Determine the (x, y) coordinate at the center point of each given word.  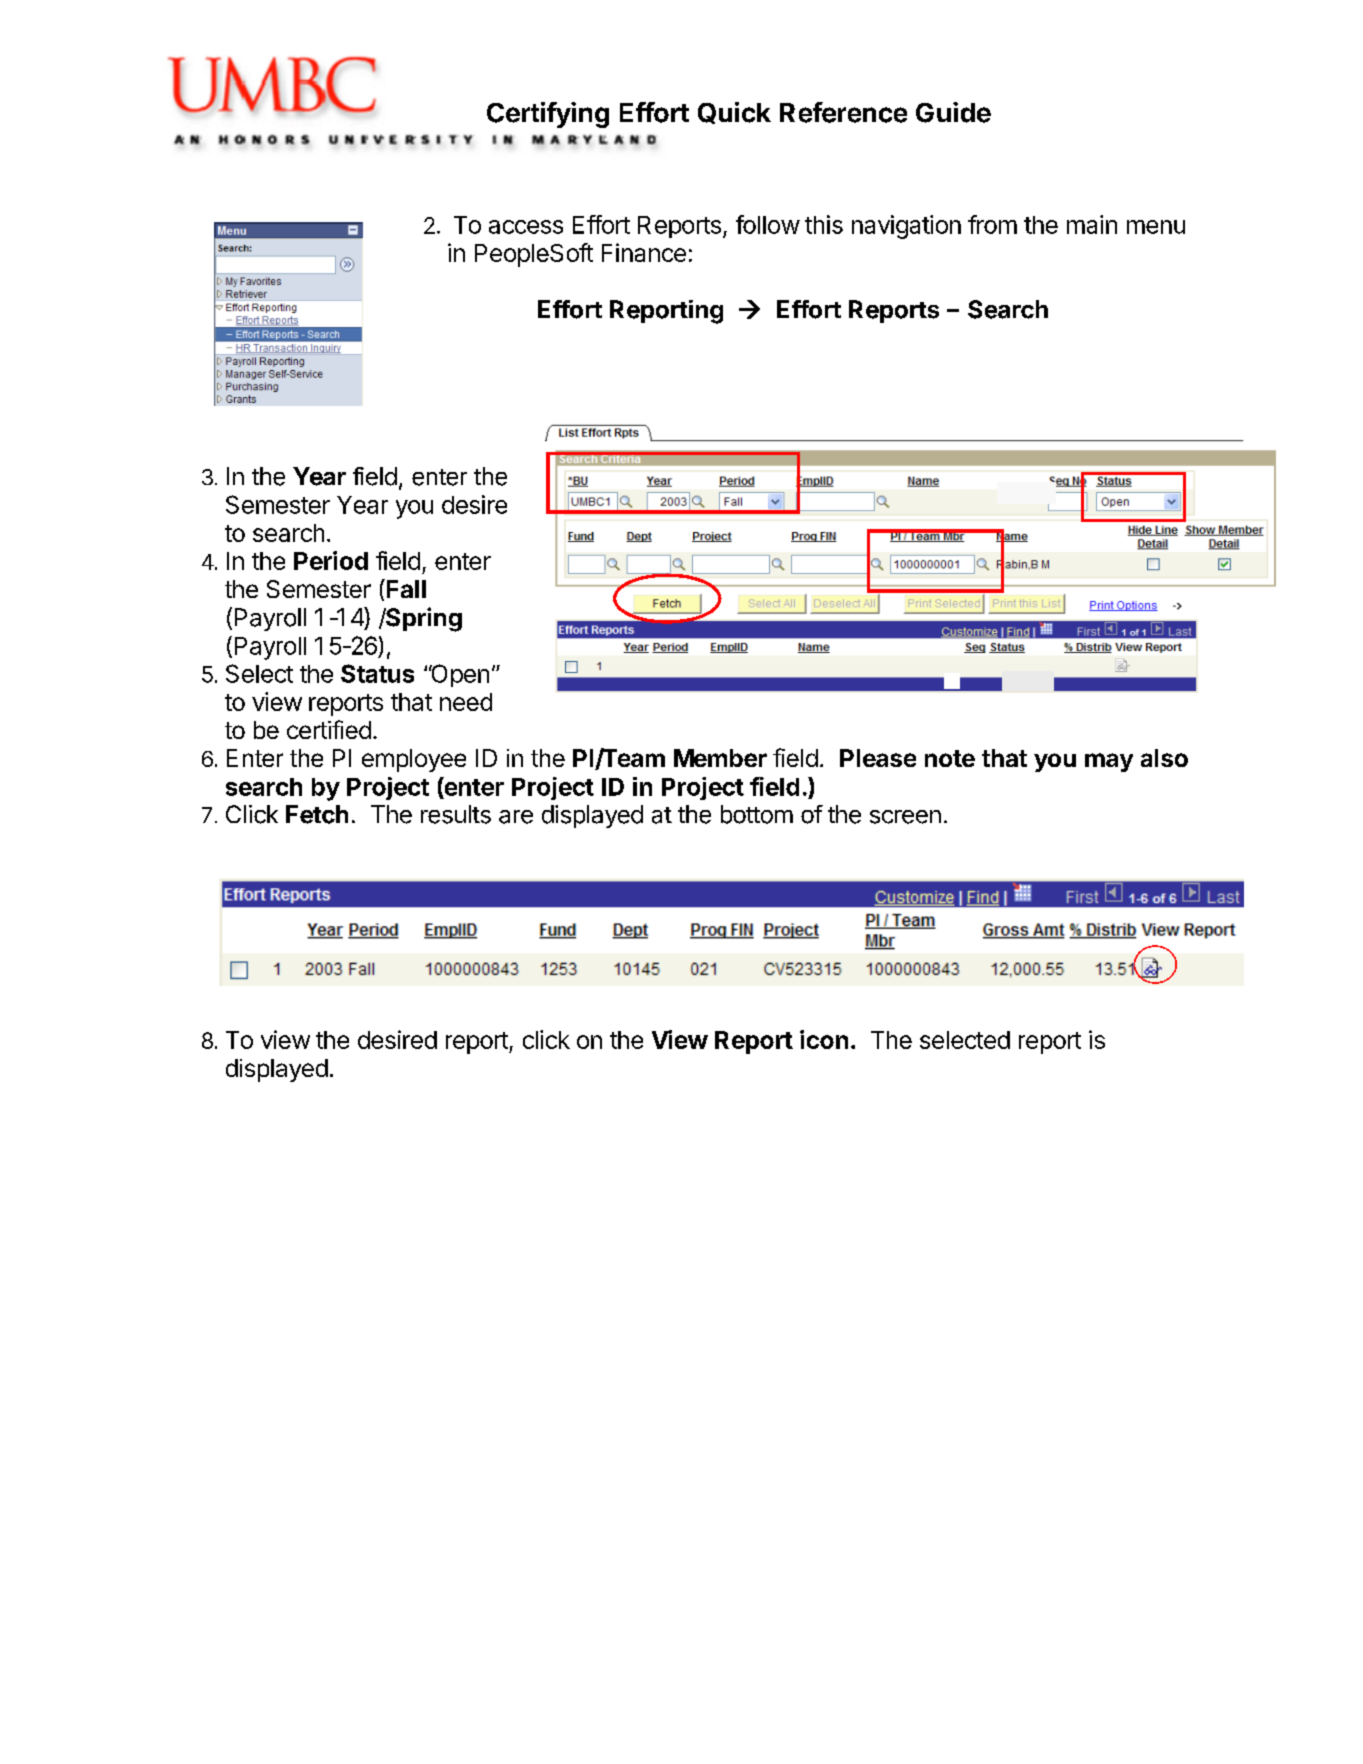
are (516, 817)
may (1109, 762)
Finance (644, 252)
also (1164, 758)
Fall (406, 589)
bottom (757, 814)
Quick (734, 113)
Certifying (548, 115)
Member (720, 758)
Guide (953, 112)
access (526, 227)
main (1092, 224)
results (456, 814)
